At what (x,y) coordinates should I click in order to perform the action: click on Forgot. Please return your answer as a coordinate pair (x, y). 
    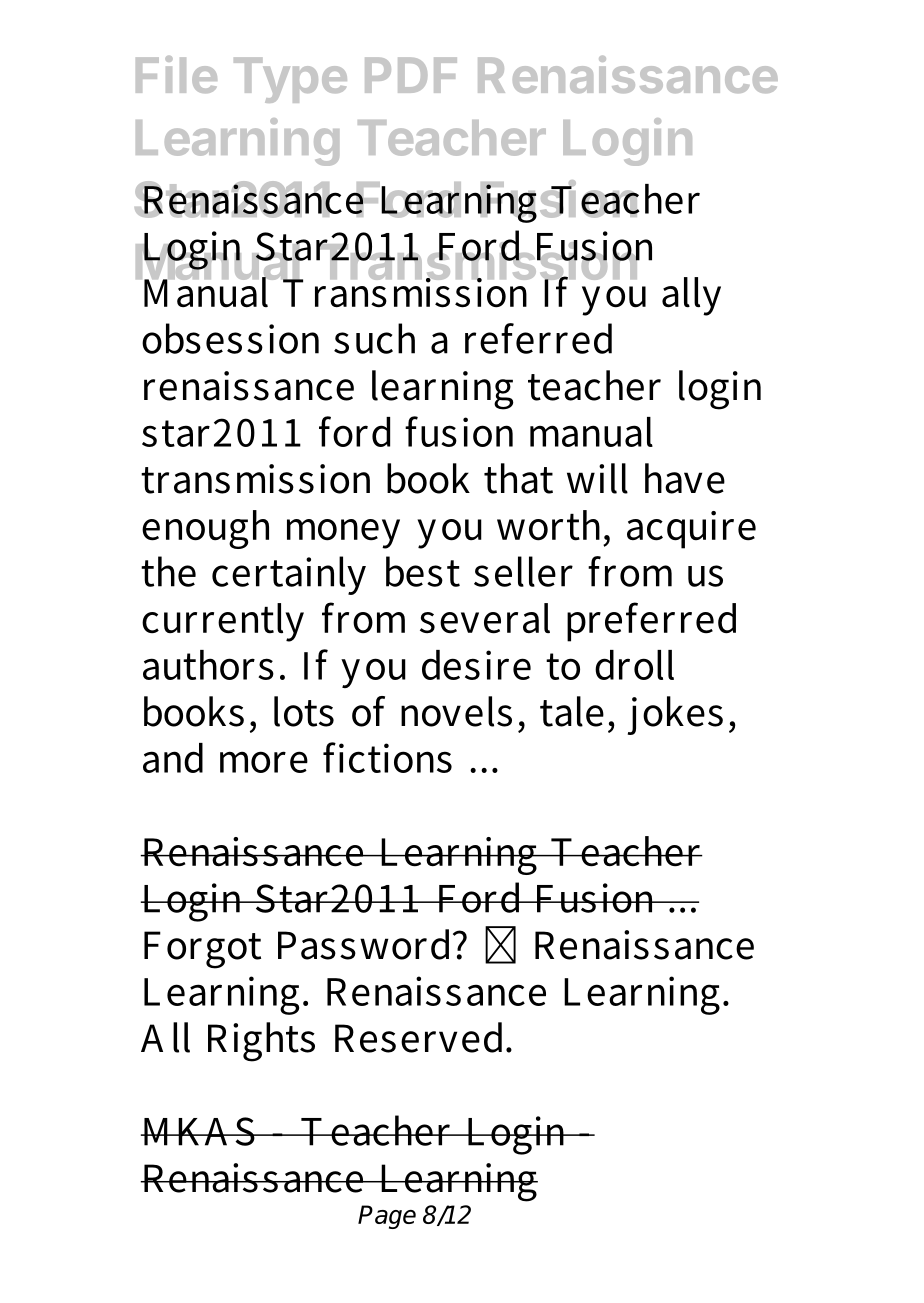
    Looking at the image, I should click on (202, 950).
